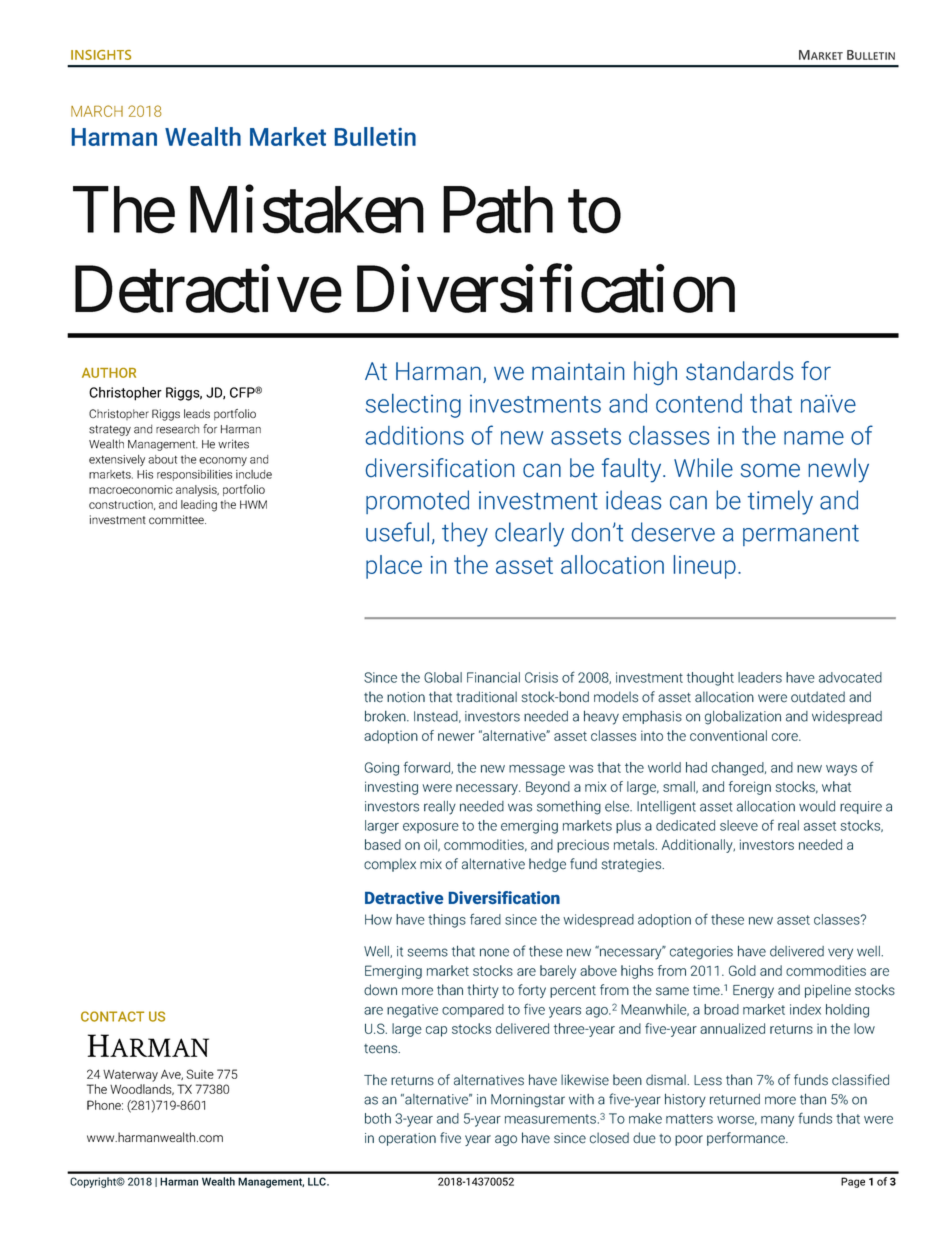  Describe the element at coordinates (101, 55) in the image. I see `INSIGHTS` at that location.
